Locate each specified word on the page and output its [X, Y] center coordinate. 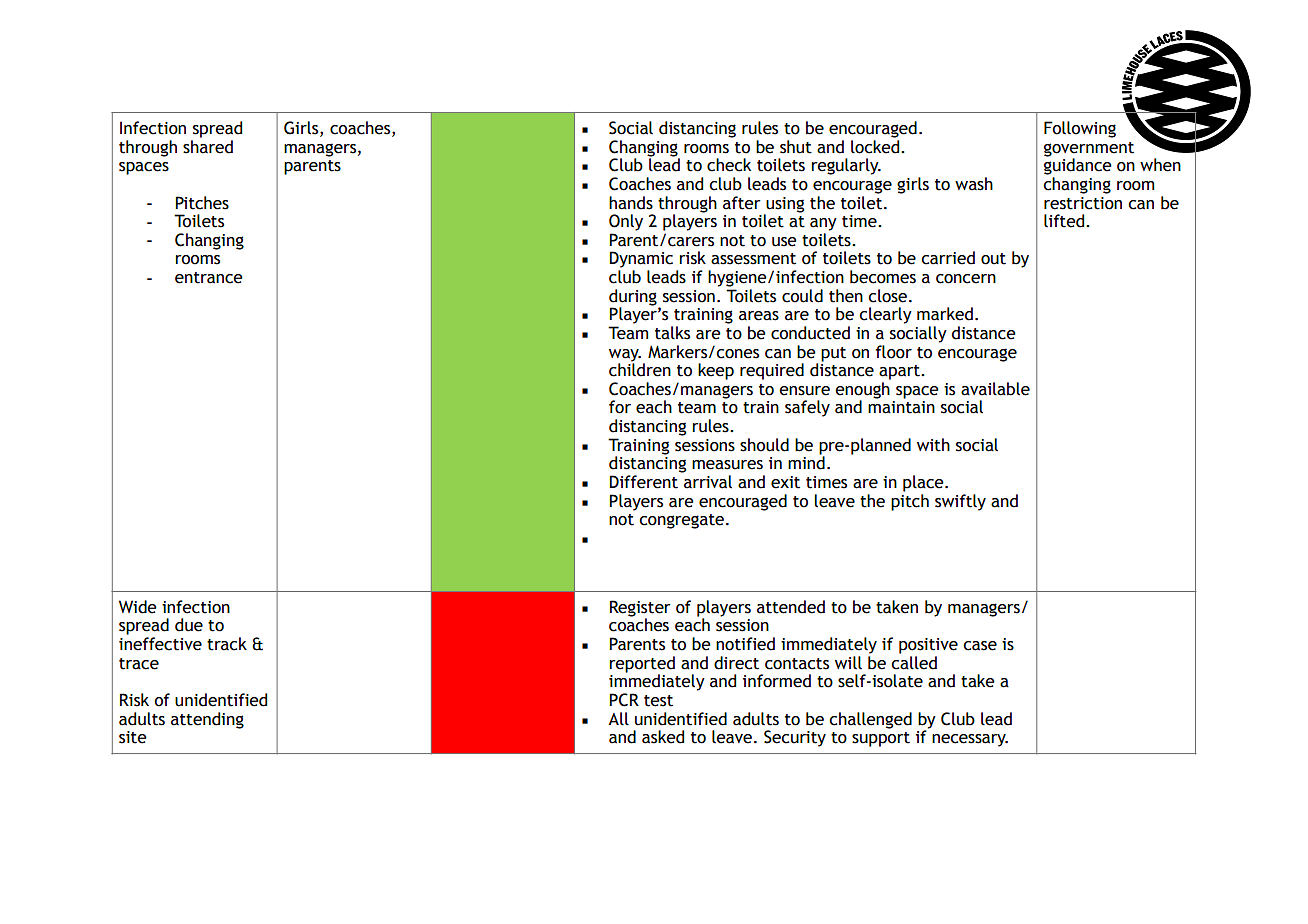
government [1089, 150]
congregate [681, 521]
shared [208, 147]
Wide [138, 607]
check [729, 165]
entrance [209, 278]
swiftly [960, 502]
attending [207, 720]
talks [672, 333]
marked [945, 314]
